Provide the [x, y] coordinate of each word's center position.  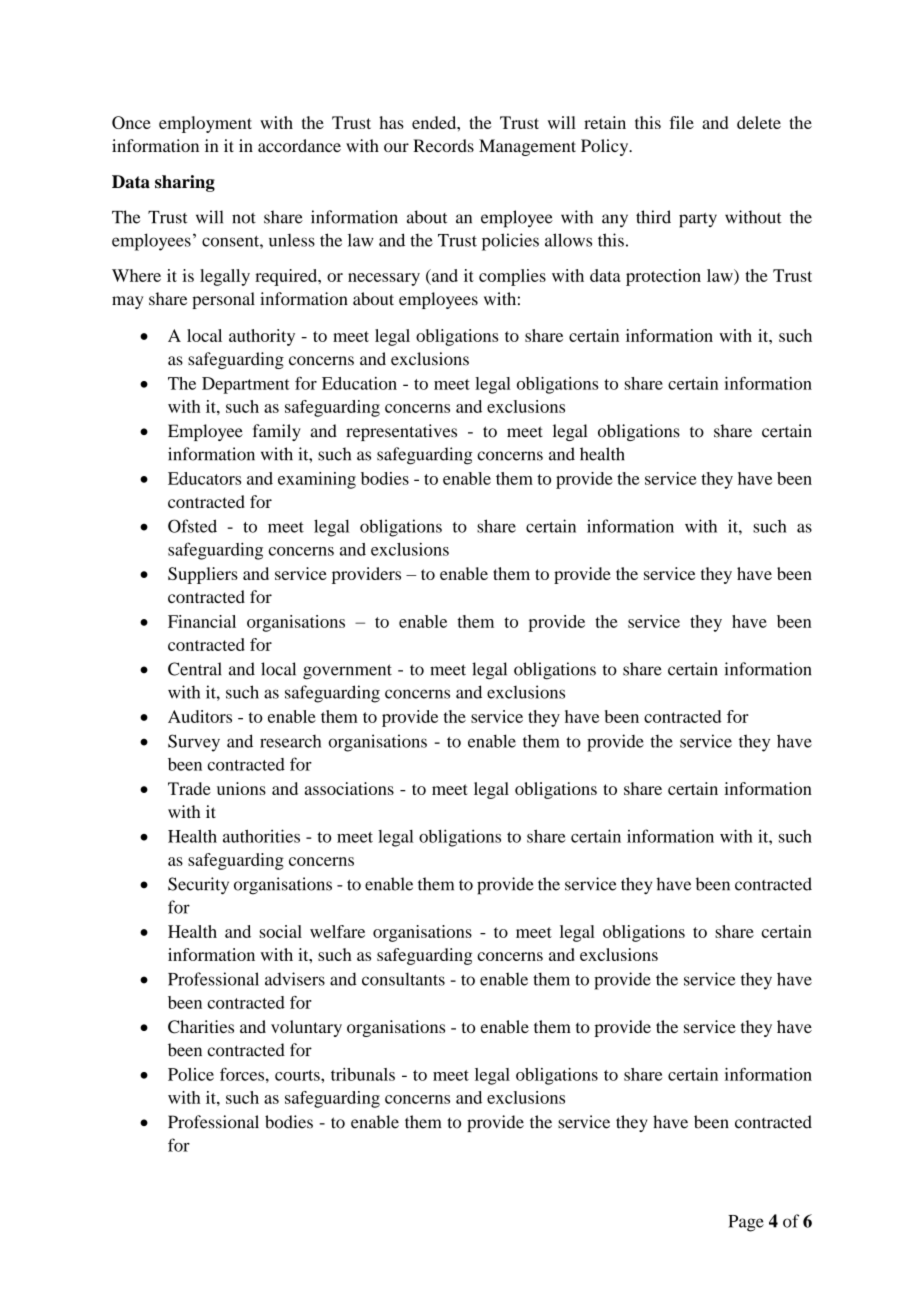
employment [205, 124]
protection [663, 277]
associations [349, 788]
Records [443, 145]
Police [191, 1074]
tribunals [363, 1074]
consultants [403, 979]
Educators [204, 478]
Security [198, 886]
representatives [401, 432]
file [681, 122]
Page [746, 1223]
